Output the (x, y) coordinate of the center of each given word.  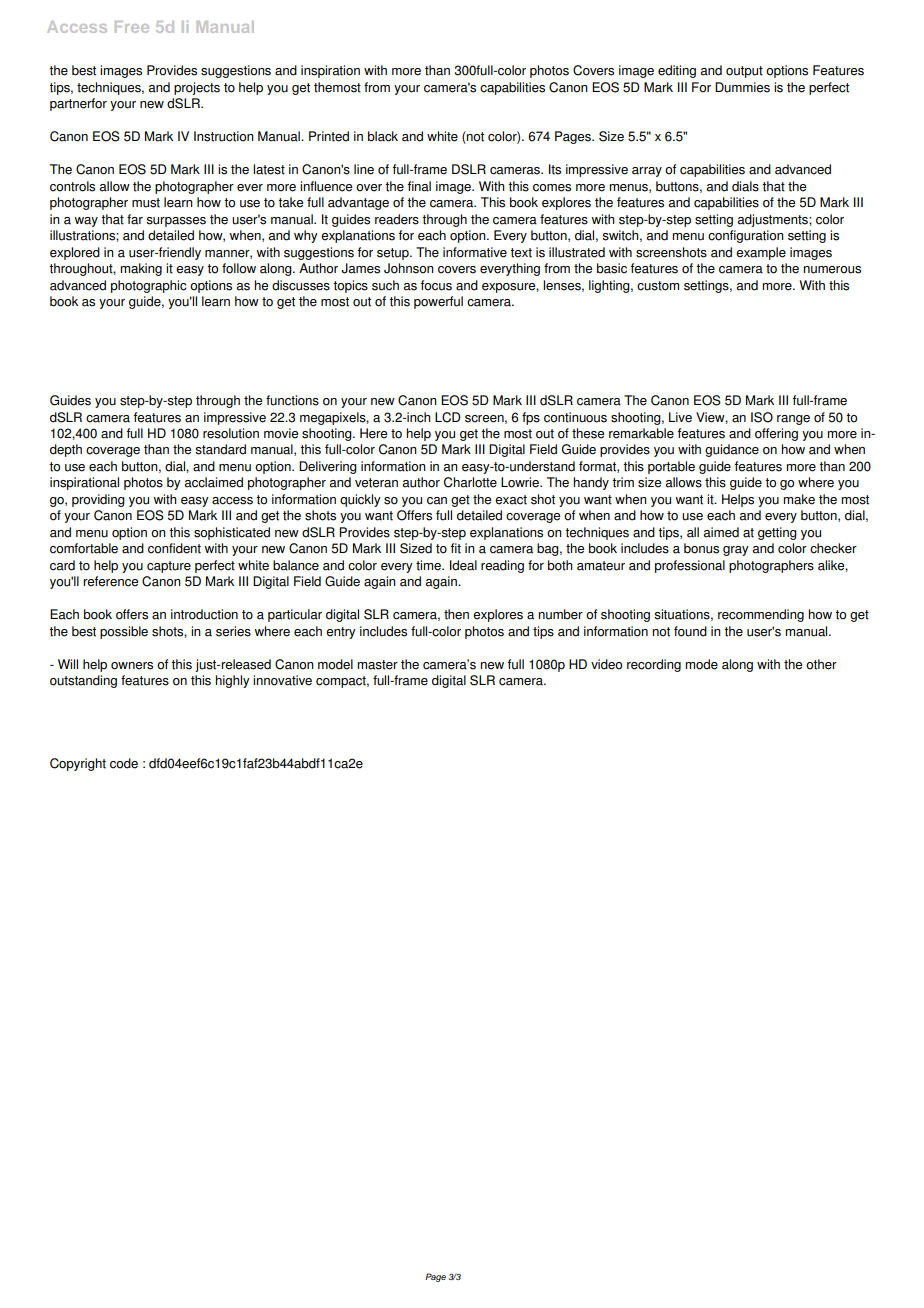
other (821, 664)
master (377, 665)
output (744, 72)
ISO (762, 417)
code (124, 763)
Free (132, 27)
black (383, 136)
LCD (448, 417)
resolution (231, 433)
